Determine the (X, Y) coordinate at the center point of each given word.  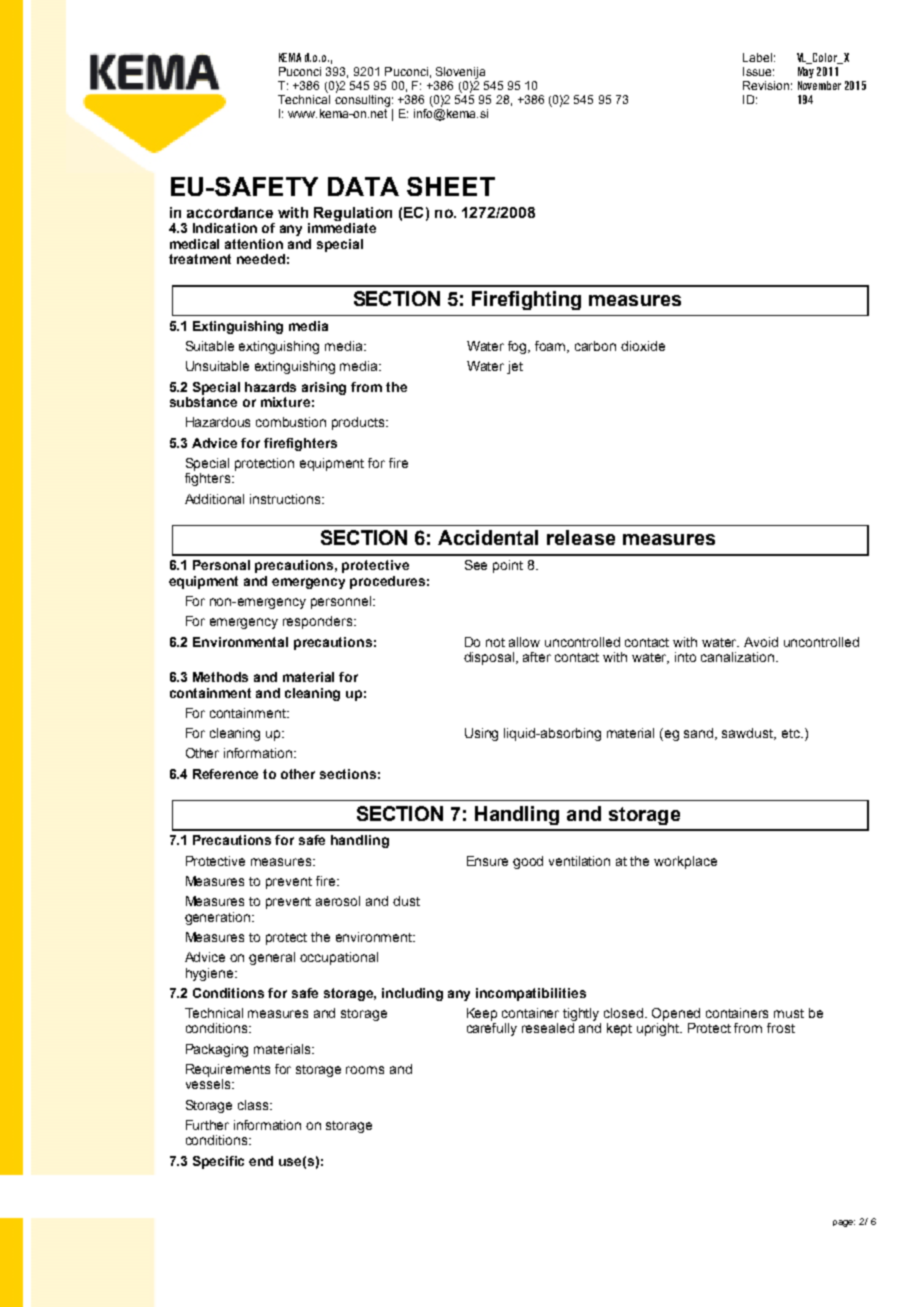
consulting (362, 101)
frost (781, 1028)
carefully (492, 1029)
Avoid (761, 642)
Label (757, 57)
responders (319, 622)
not (495, 642)
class (254, 1105)
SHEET (451, 186)
